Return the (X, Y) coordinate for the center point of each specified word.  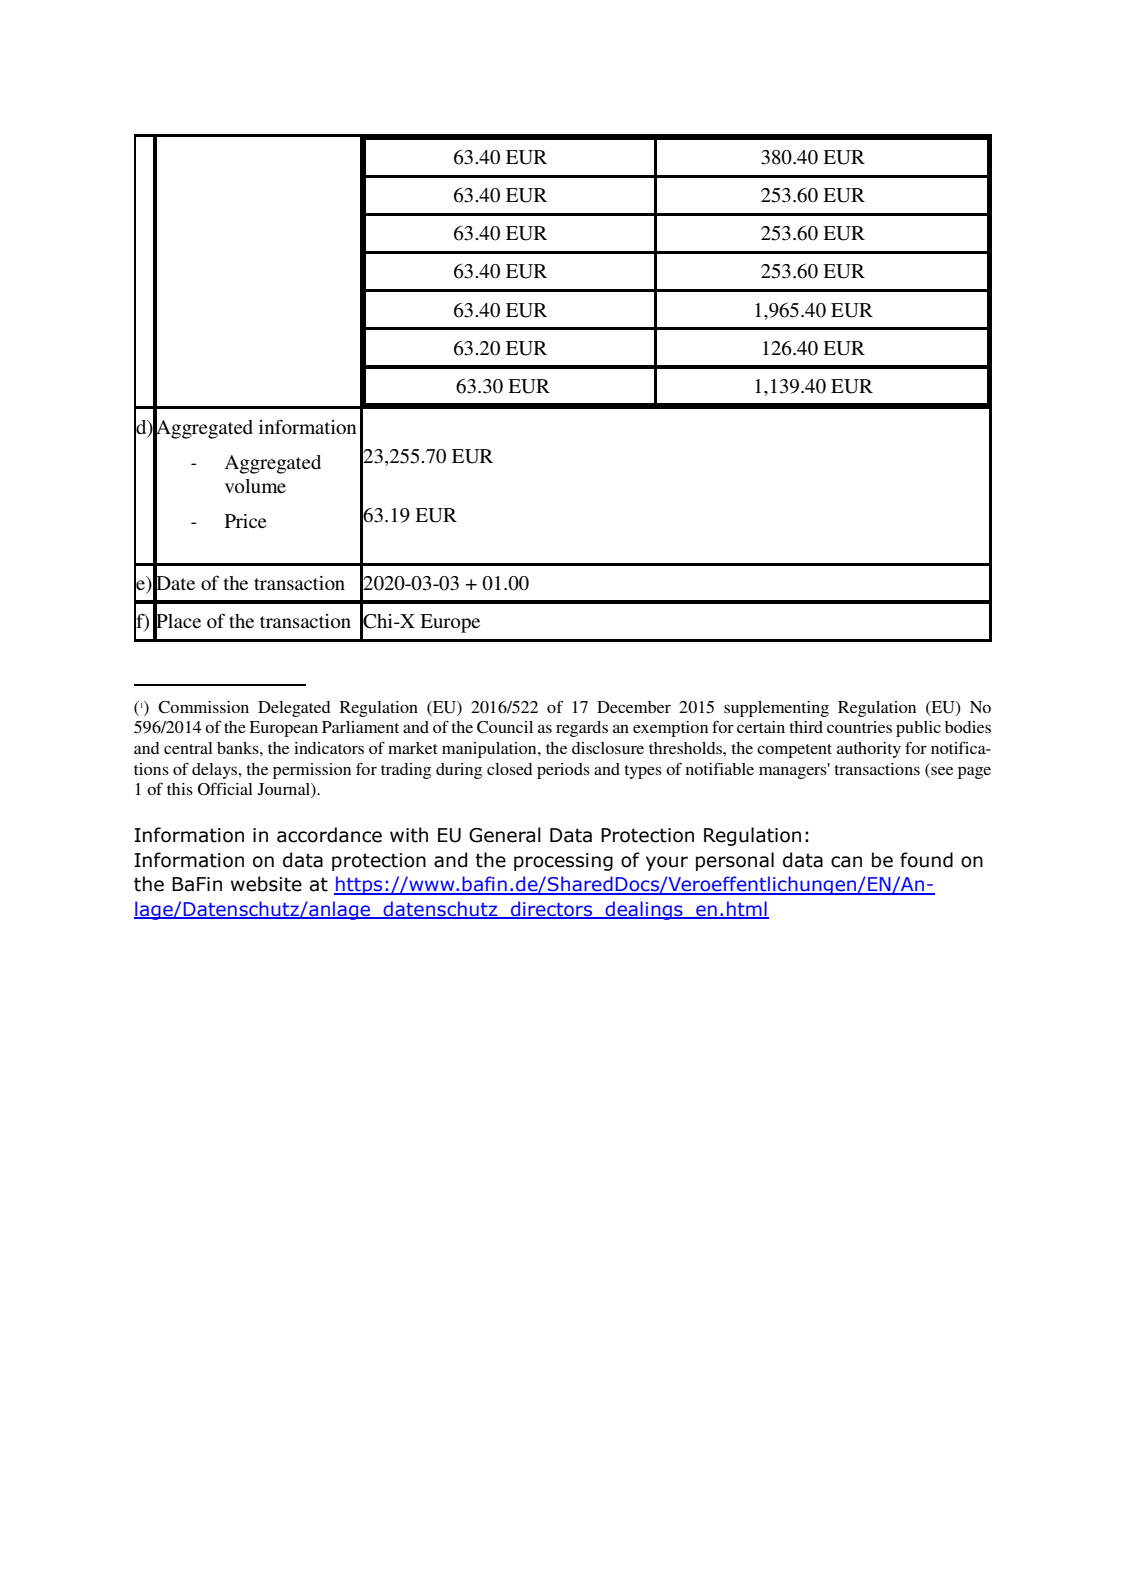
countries (859, 727)
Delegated (294, 709)
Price (246, 521)
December (634, 707)
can (846, 862)
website (266, 884)
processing (563, 862)
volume (255, 486)
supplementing (776, 709)
